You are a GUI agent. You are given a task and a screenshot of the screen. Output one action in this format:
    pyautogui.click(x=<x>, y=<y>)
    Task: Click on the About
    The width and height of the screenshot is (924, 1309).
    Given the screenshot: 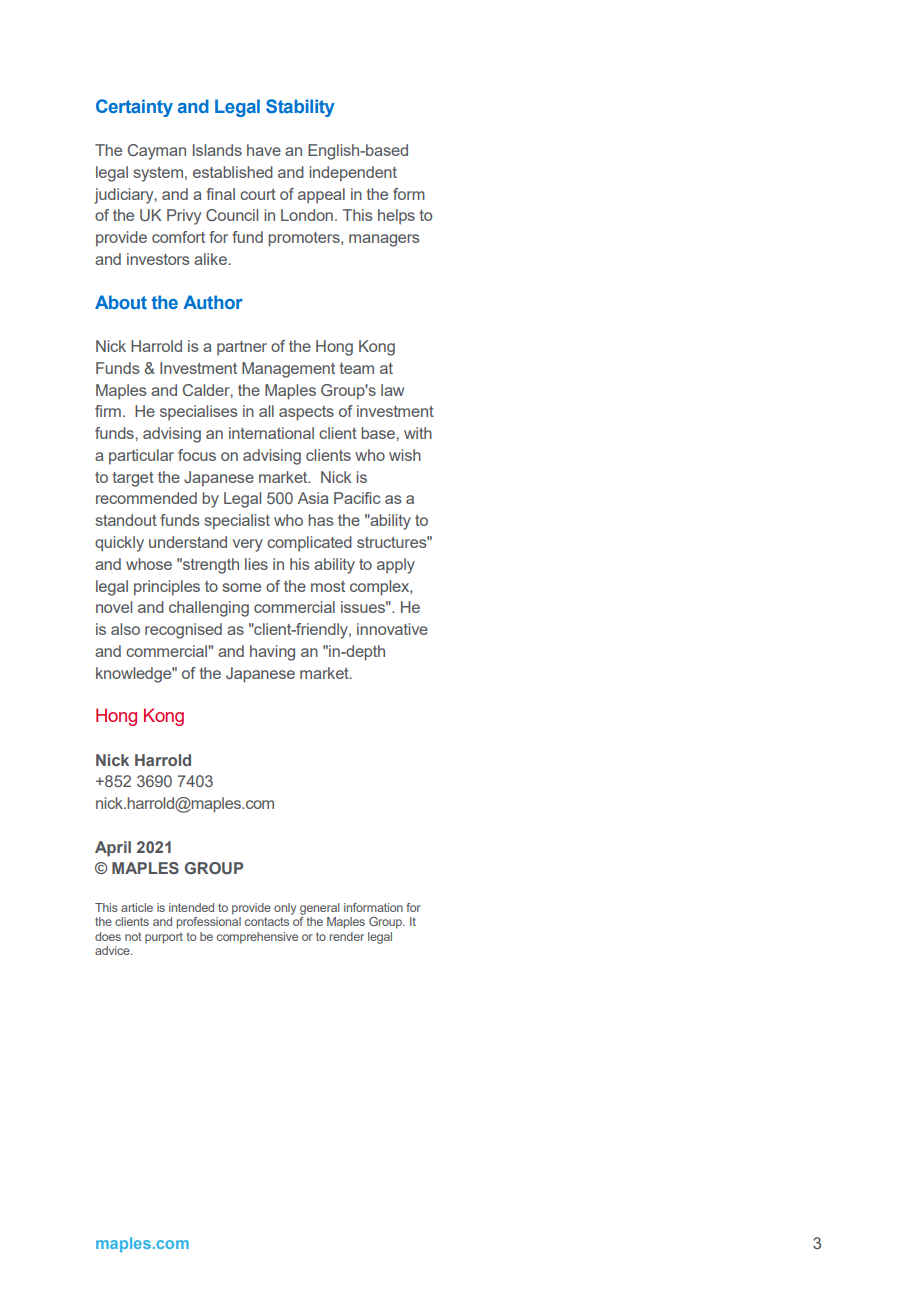 What is the action you would take?
    pyautogui.click(x=121, y=302)
